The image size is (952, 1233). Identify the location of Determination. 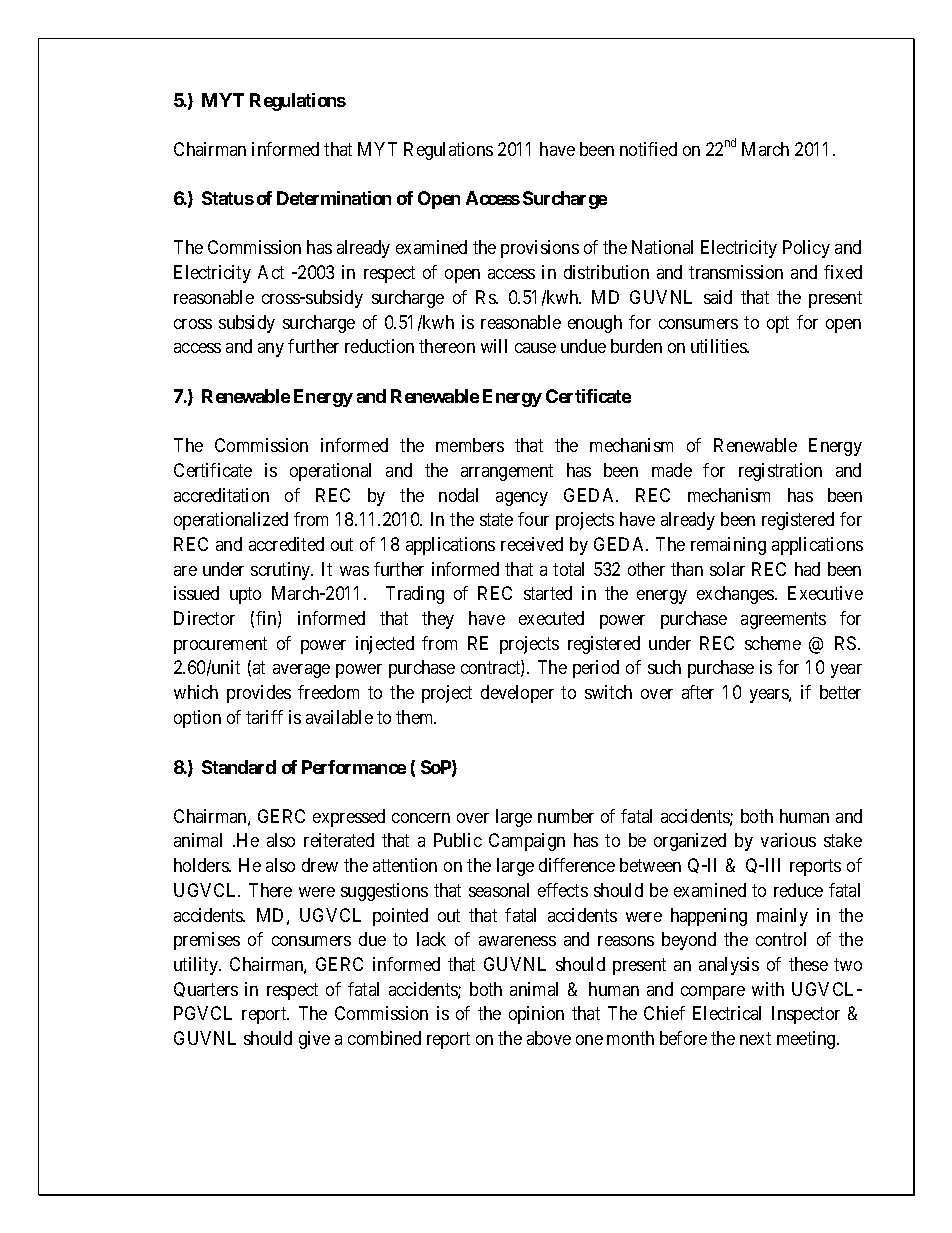
(334, 198).
